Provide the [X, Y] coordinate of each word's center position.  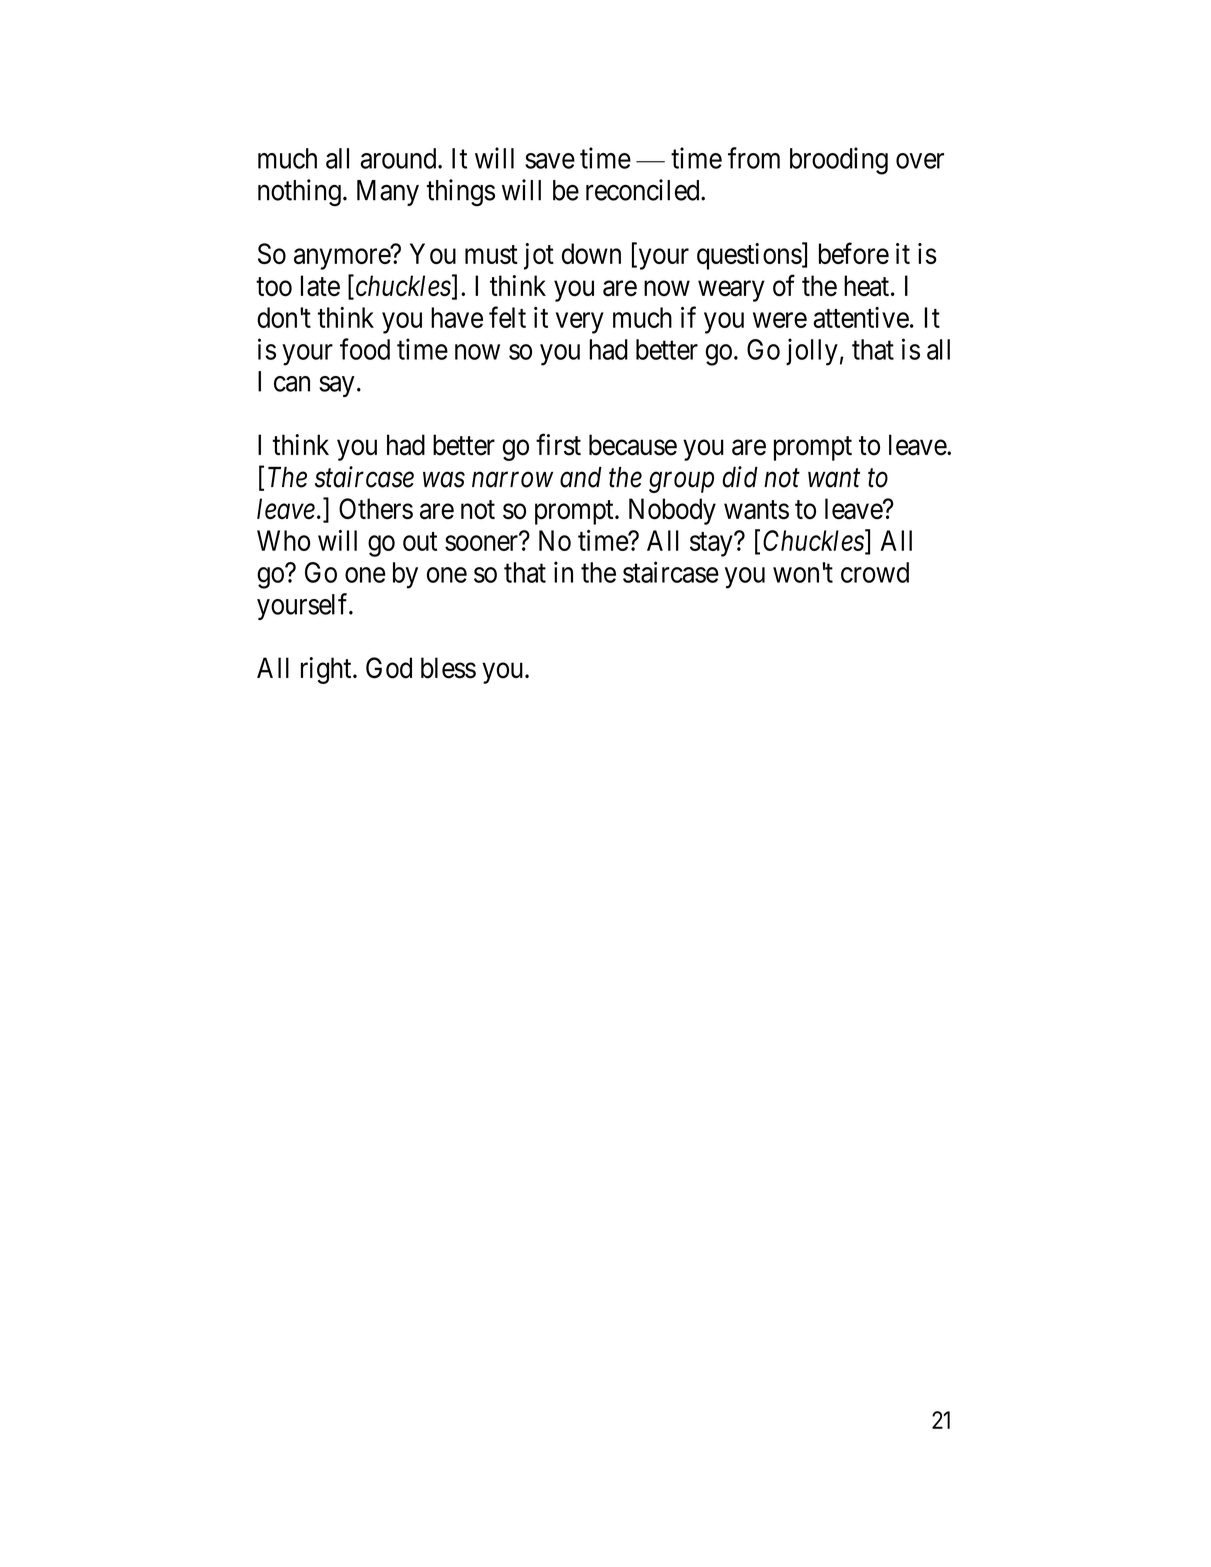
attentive [861, 317]
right [327, 670]
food [365, 349]
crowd [875, 572]
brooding [839, 161]
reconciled [644, 190]
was [444, 480]
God [389, 668]
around [400, 158]
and [581, 477]
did [740, 477]
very [580, 323]
